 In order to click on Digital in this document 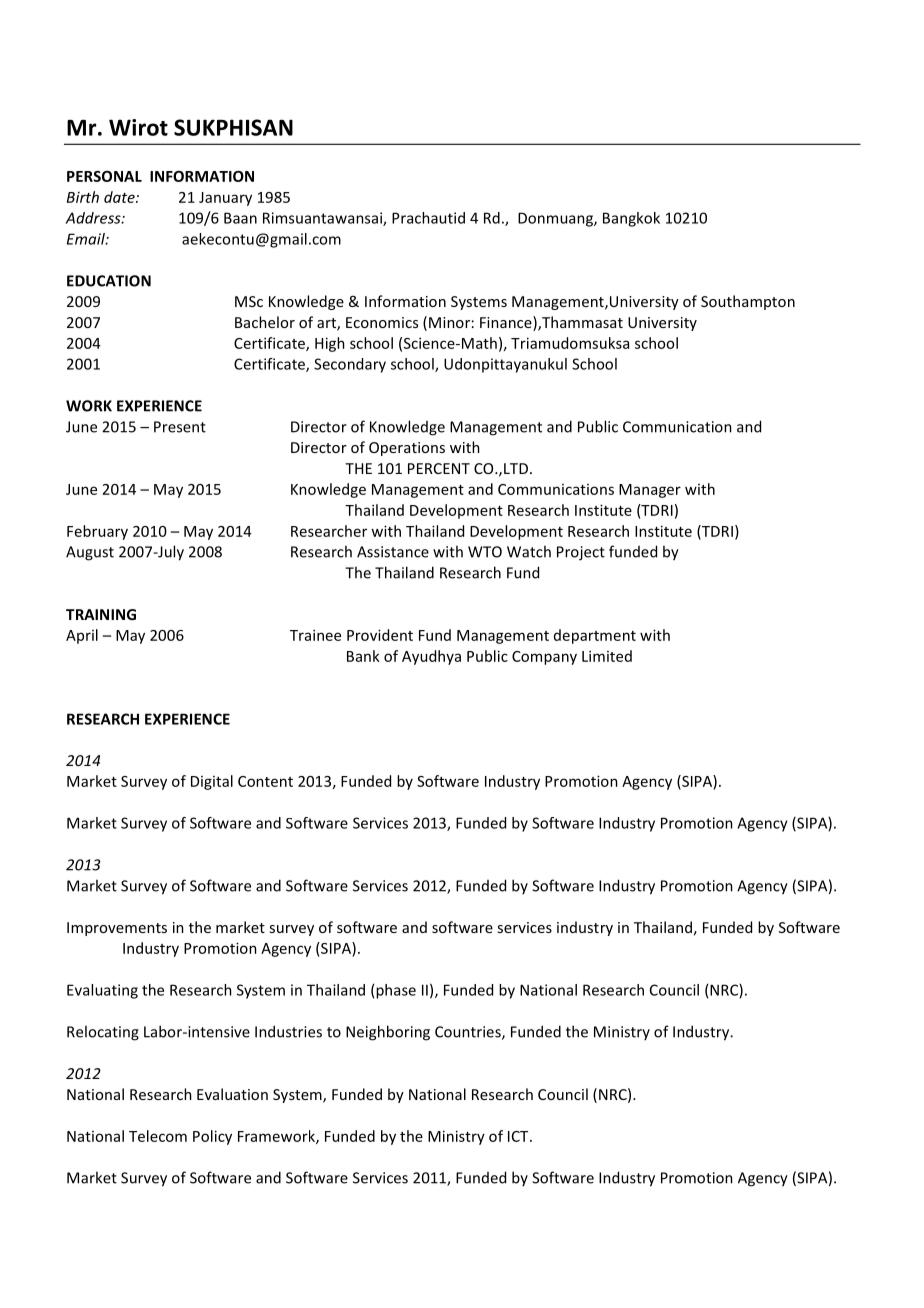, I will do `click(212, 782)`.
